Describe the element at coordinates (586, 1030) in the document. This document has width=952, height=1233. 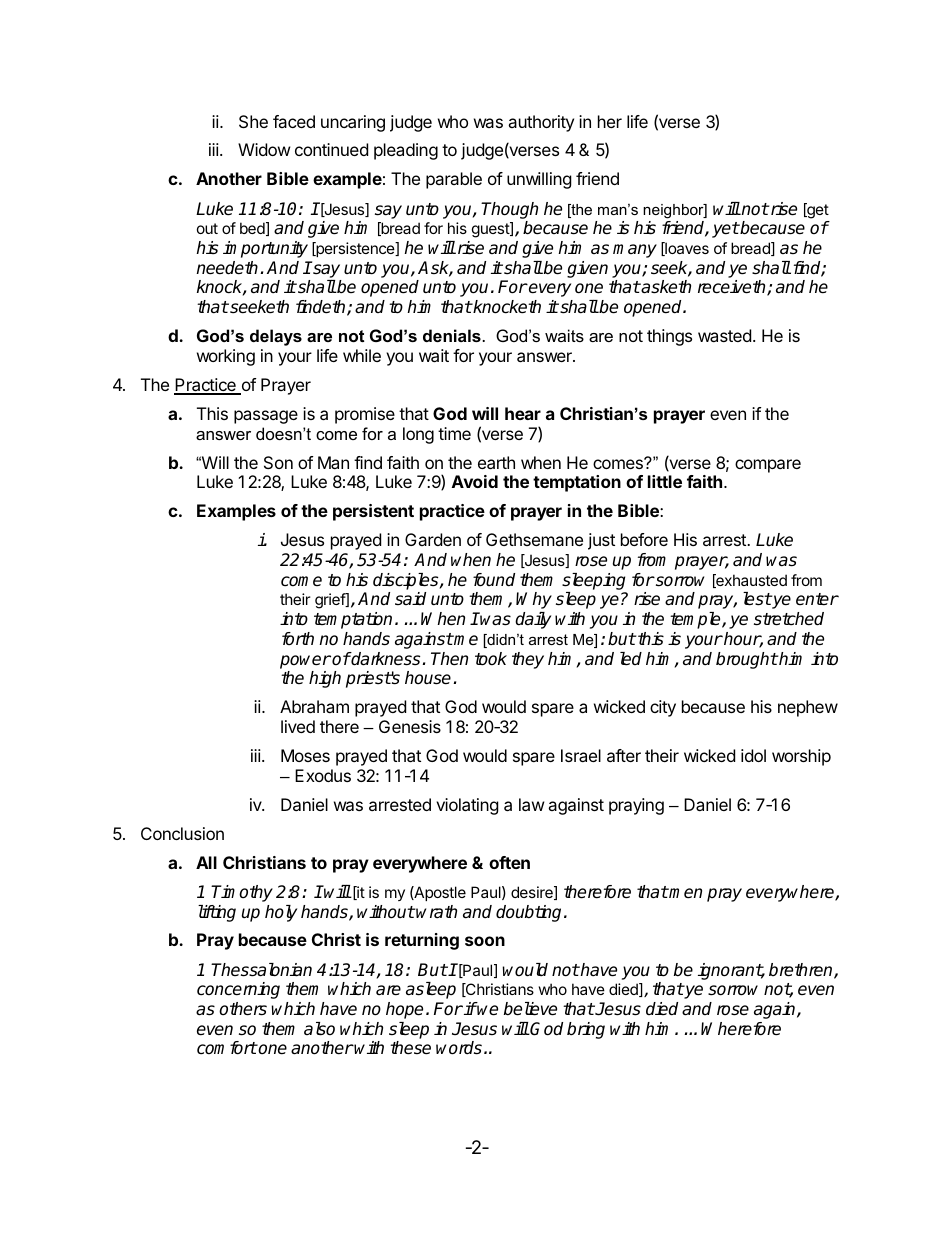
I see `bring` at that location.
